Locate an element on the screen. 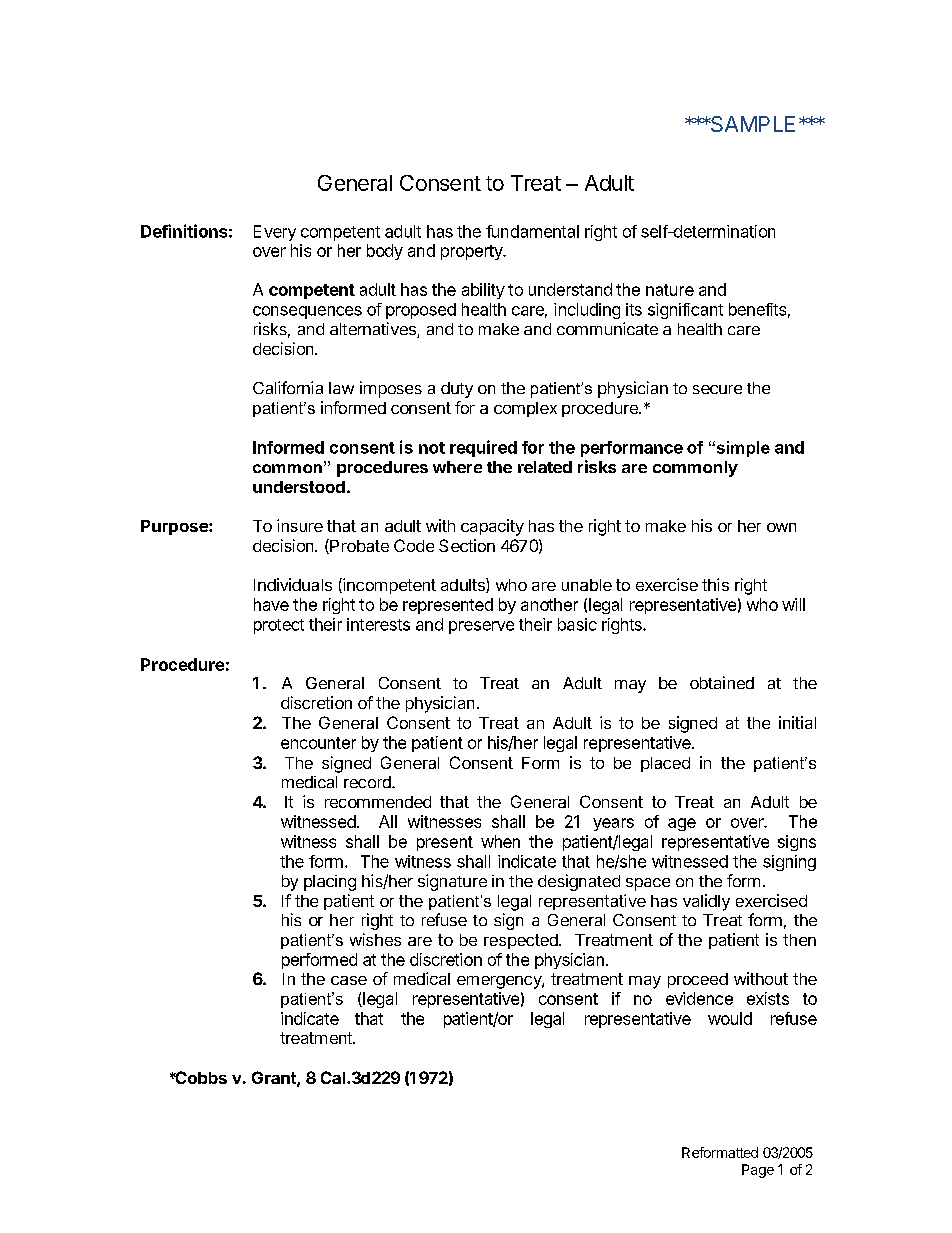 The height and width of the screenshot is (1233, 952). where is located at coordinates (457, 467).
